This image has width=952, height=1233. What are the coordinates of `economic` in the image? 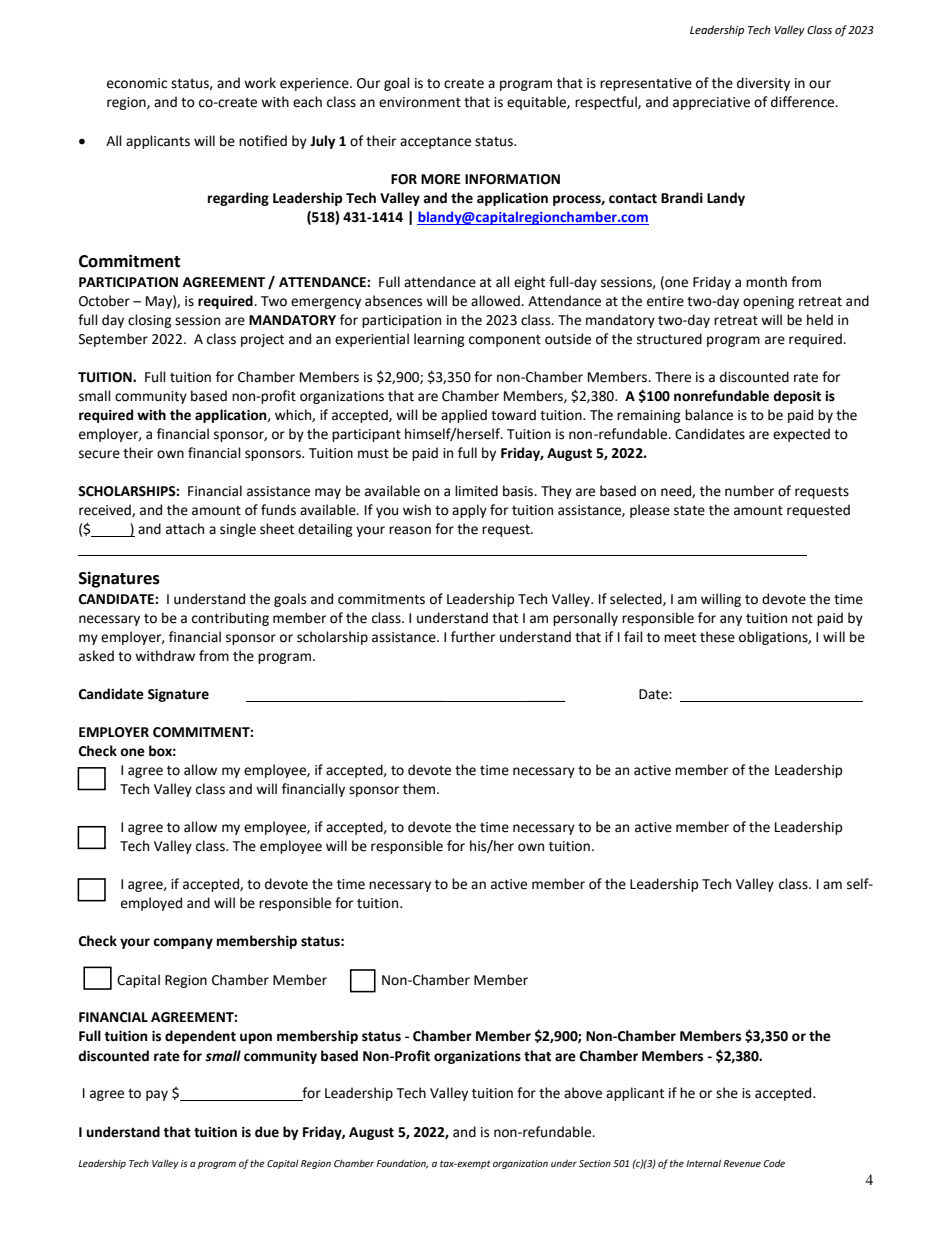 It's located at (137, 83).
